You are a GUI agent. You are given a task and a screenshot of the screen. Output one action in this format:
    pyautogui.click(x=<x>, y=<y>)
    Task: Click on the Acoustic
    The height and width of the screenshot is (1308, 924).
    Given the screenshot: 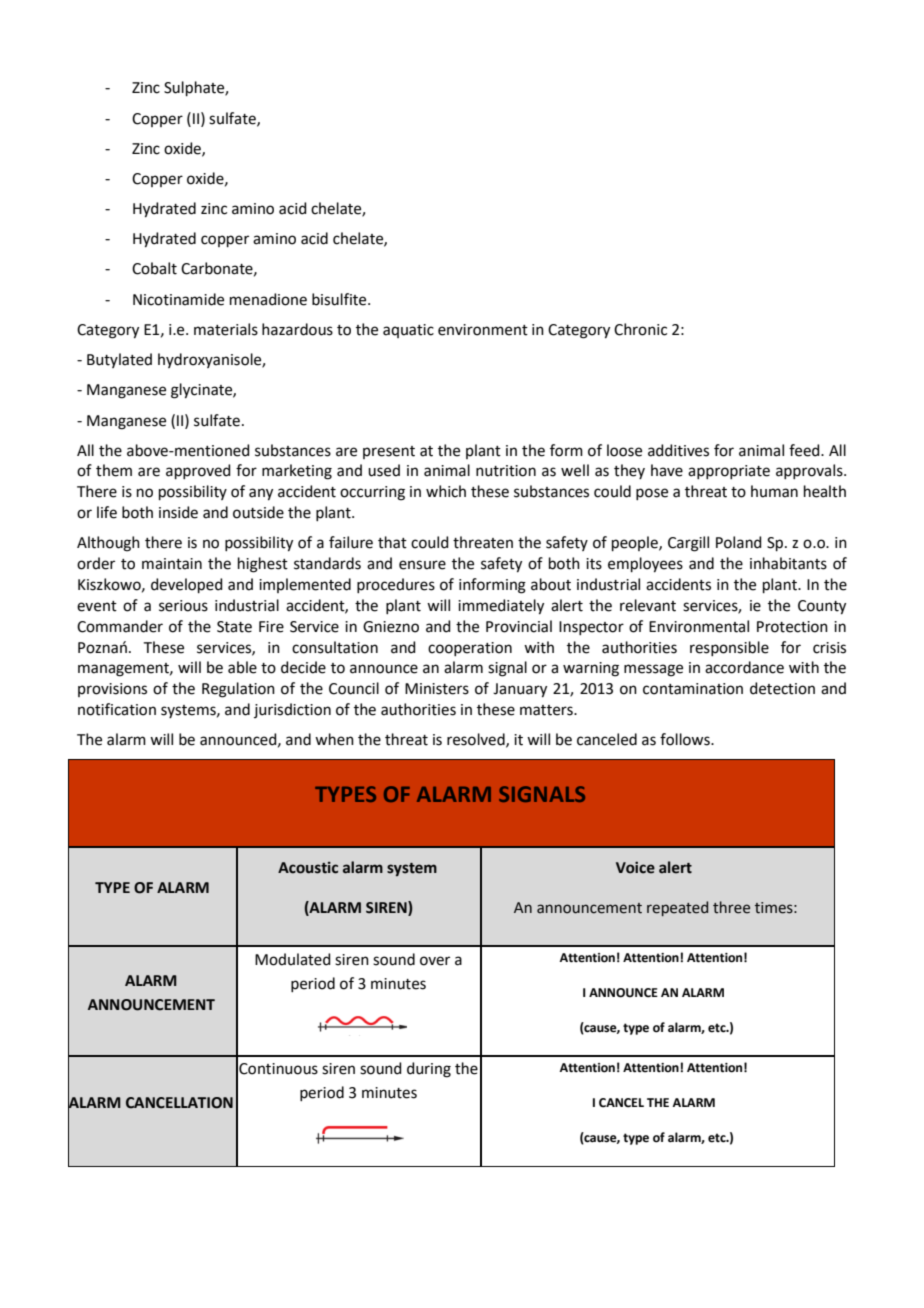 What is the action you would take?
    pyautogui.click(x=308, y=868)
